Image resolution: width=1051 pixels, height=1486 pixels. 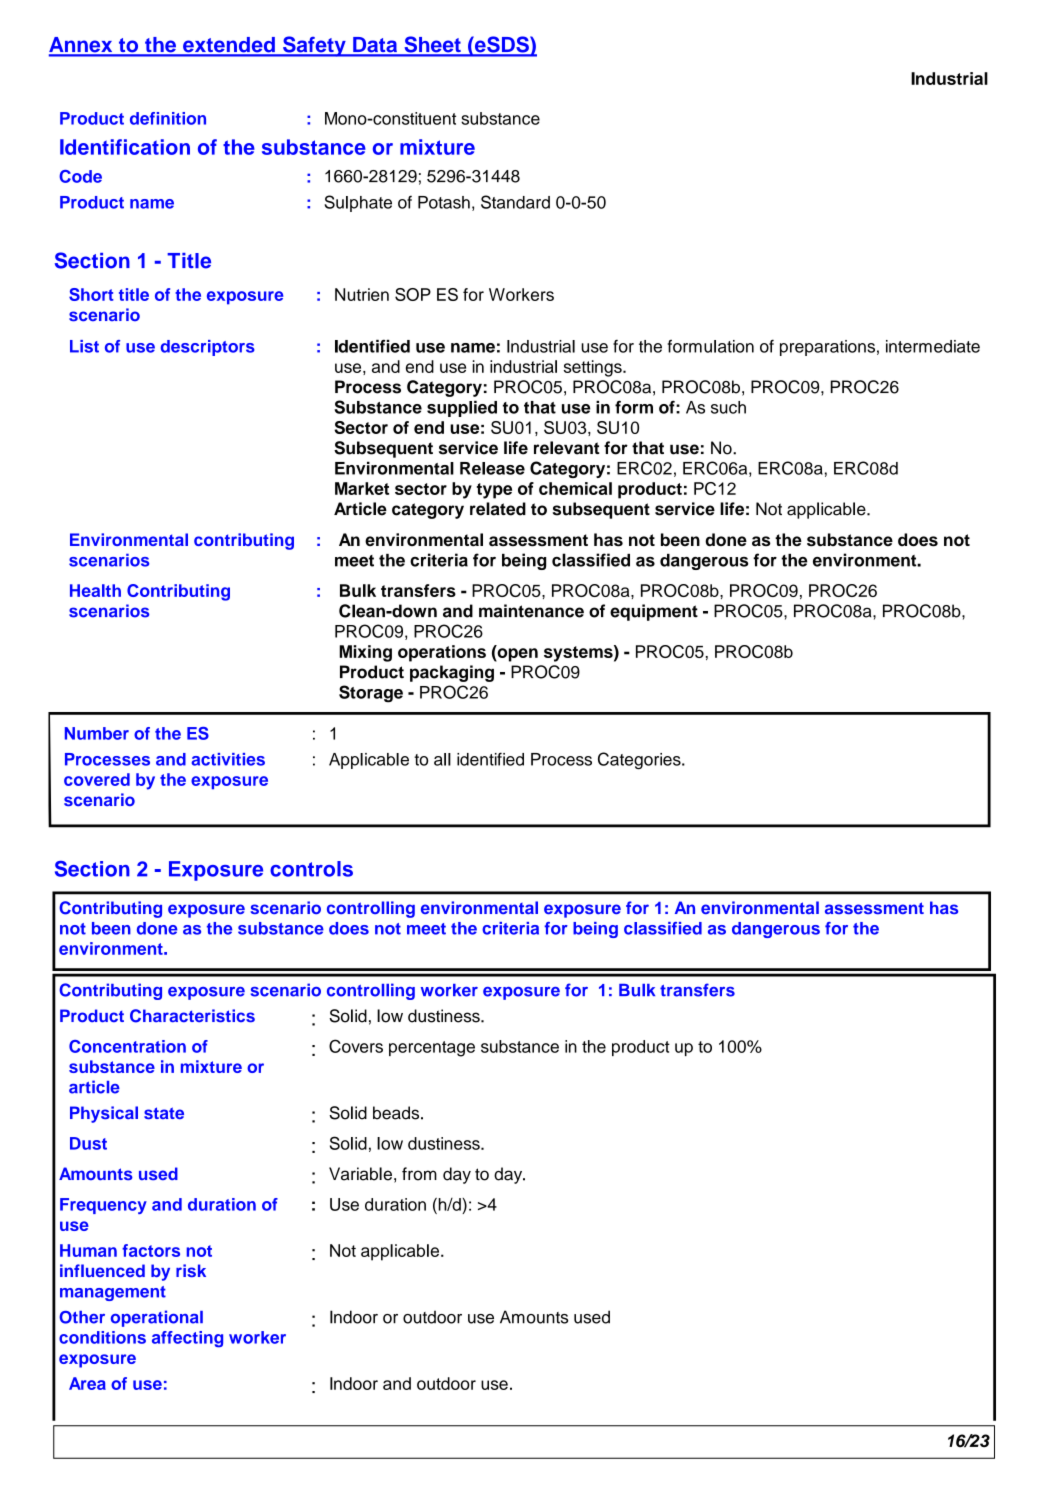 What do you see at coordinates (360, 1174) in the screenshot?
I see `Variable` at bounding box center [360, 1174].
